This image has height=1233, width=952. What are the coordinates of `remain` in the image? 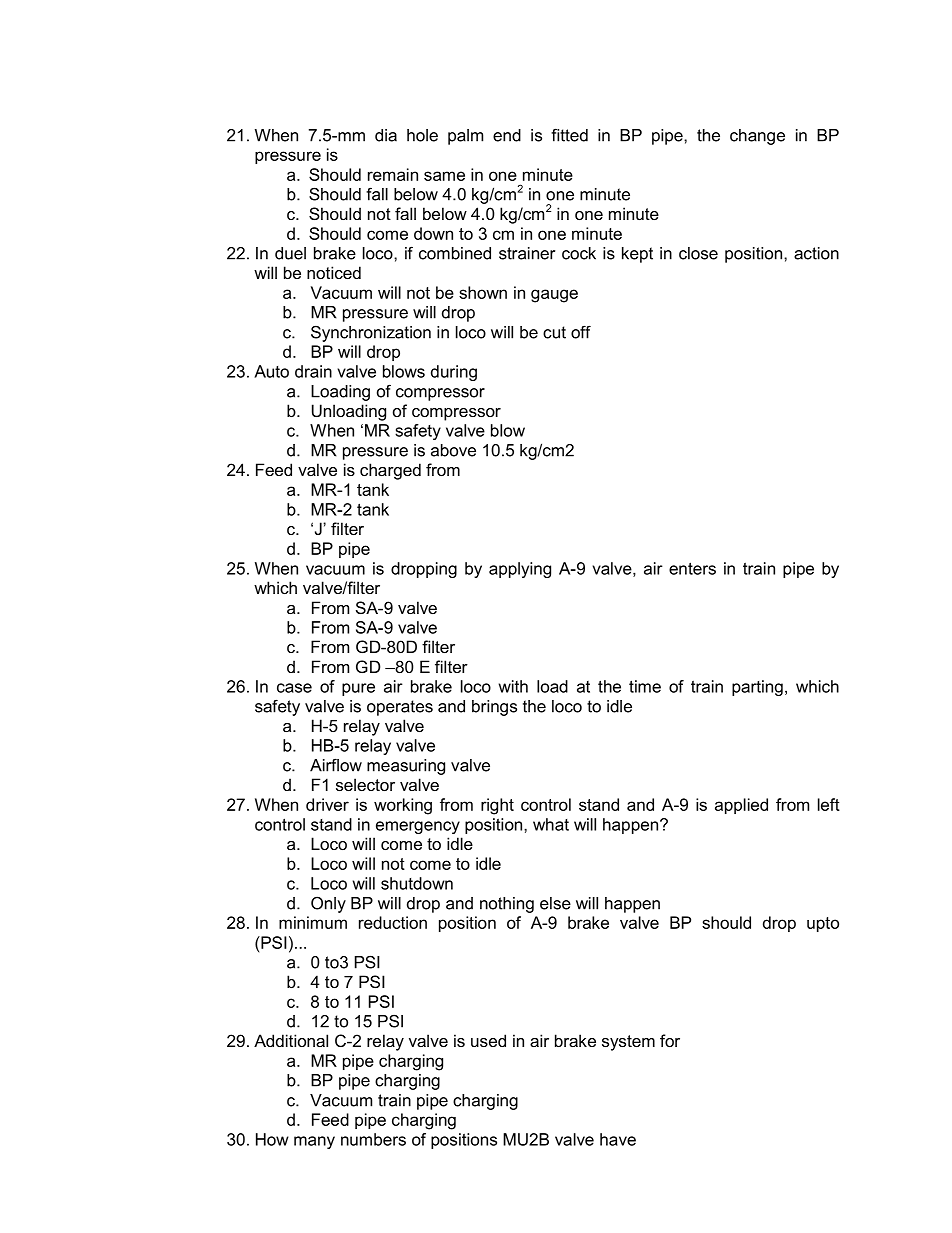 It's located at (393, 174).
